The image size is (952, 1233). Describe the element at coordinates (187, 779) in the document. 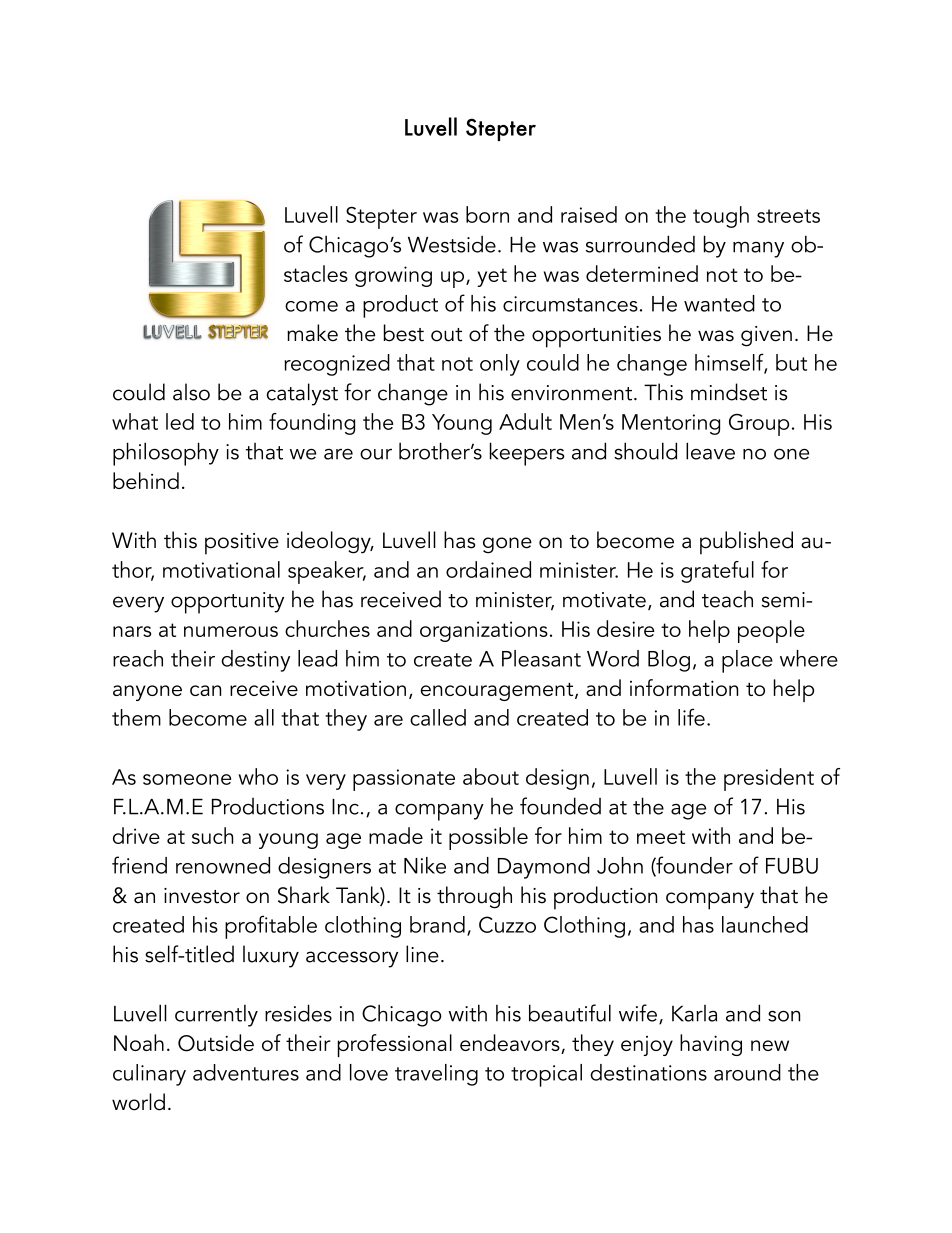

I see `someone` at that location.
